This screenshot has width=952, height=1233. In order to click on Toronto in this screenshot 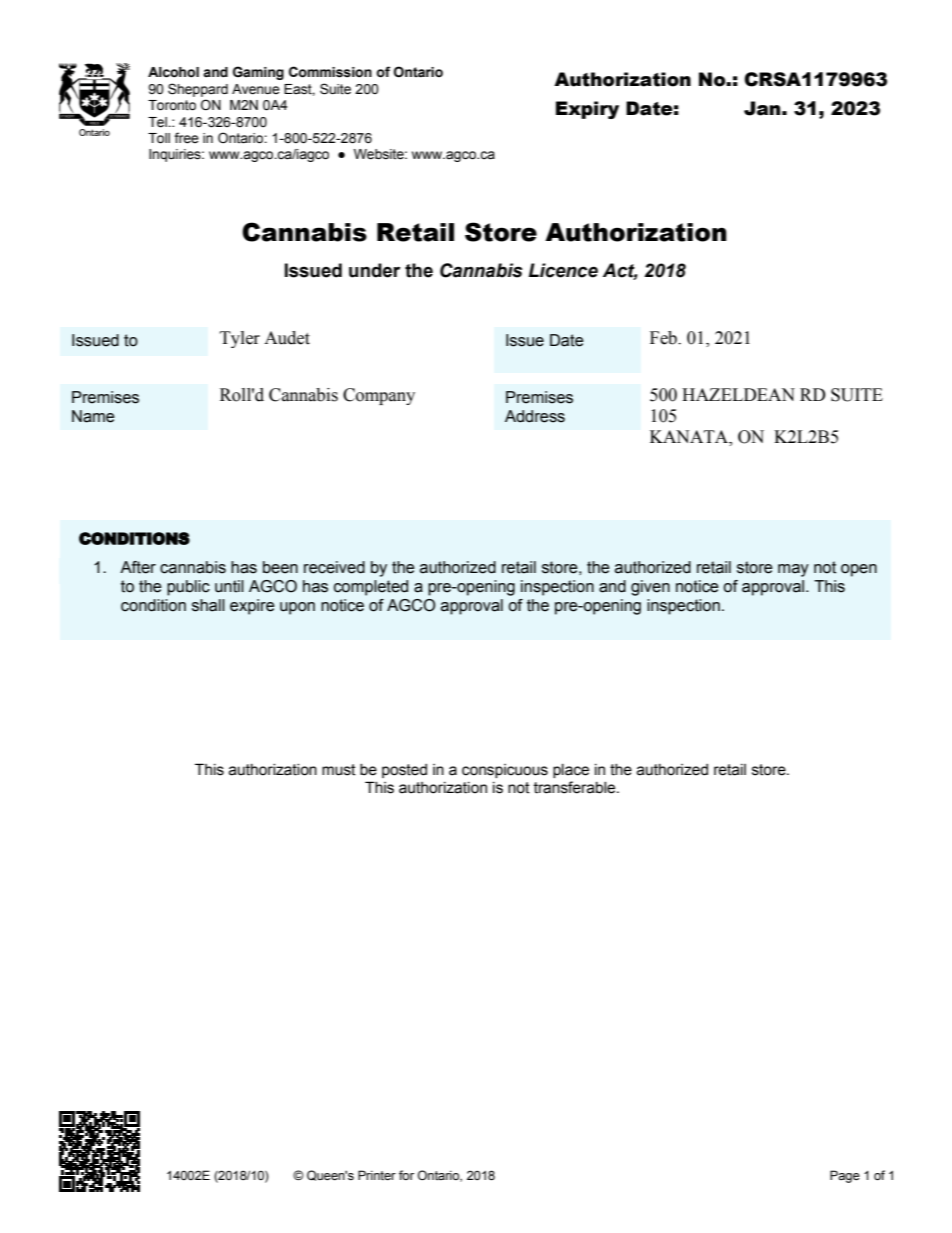, I will do `click(172, 105)`.
